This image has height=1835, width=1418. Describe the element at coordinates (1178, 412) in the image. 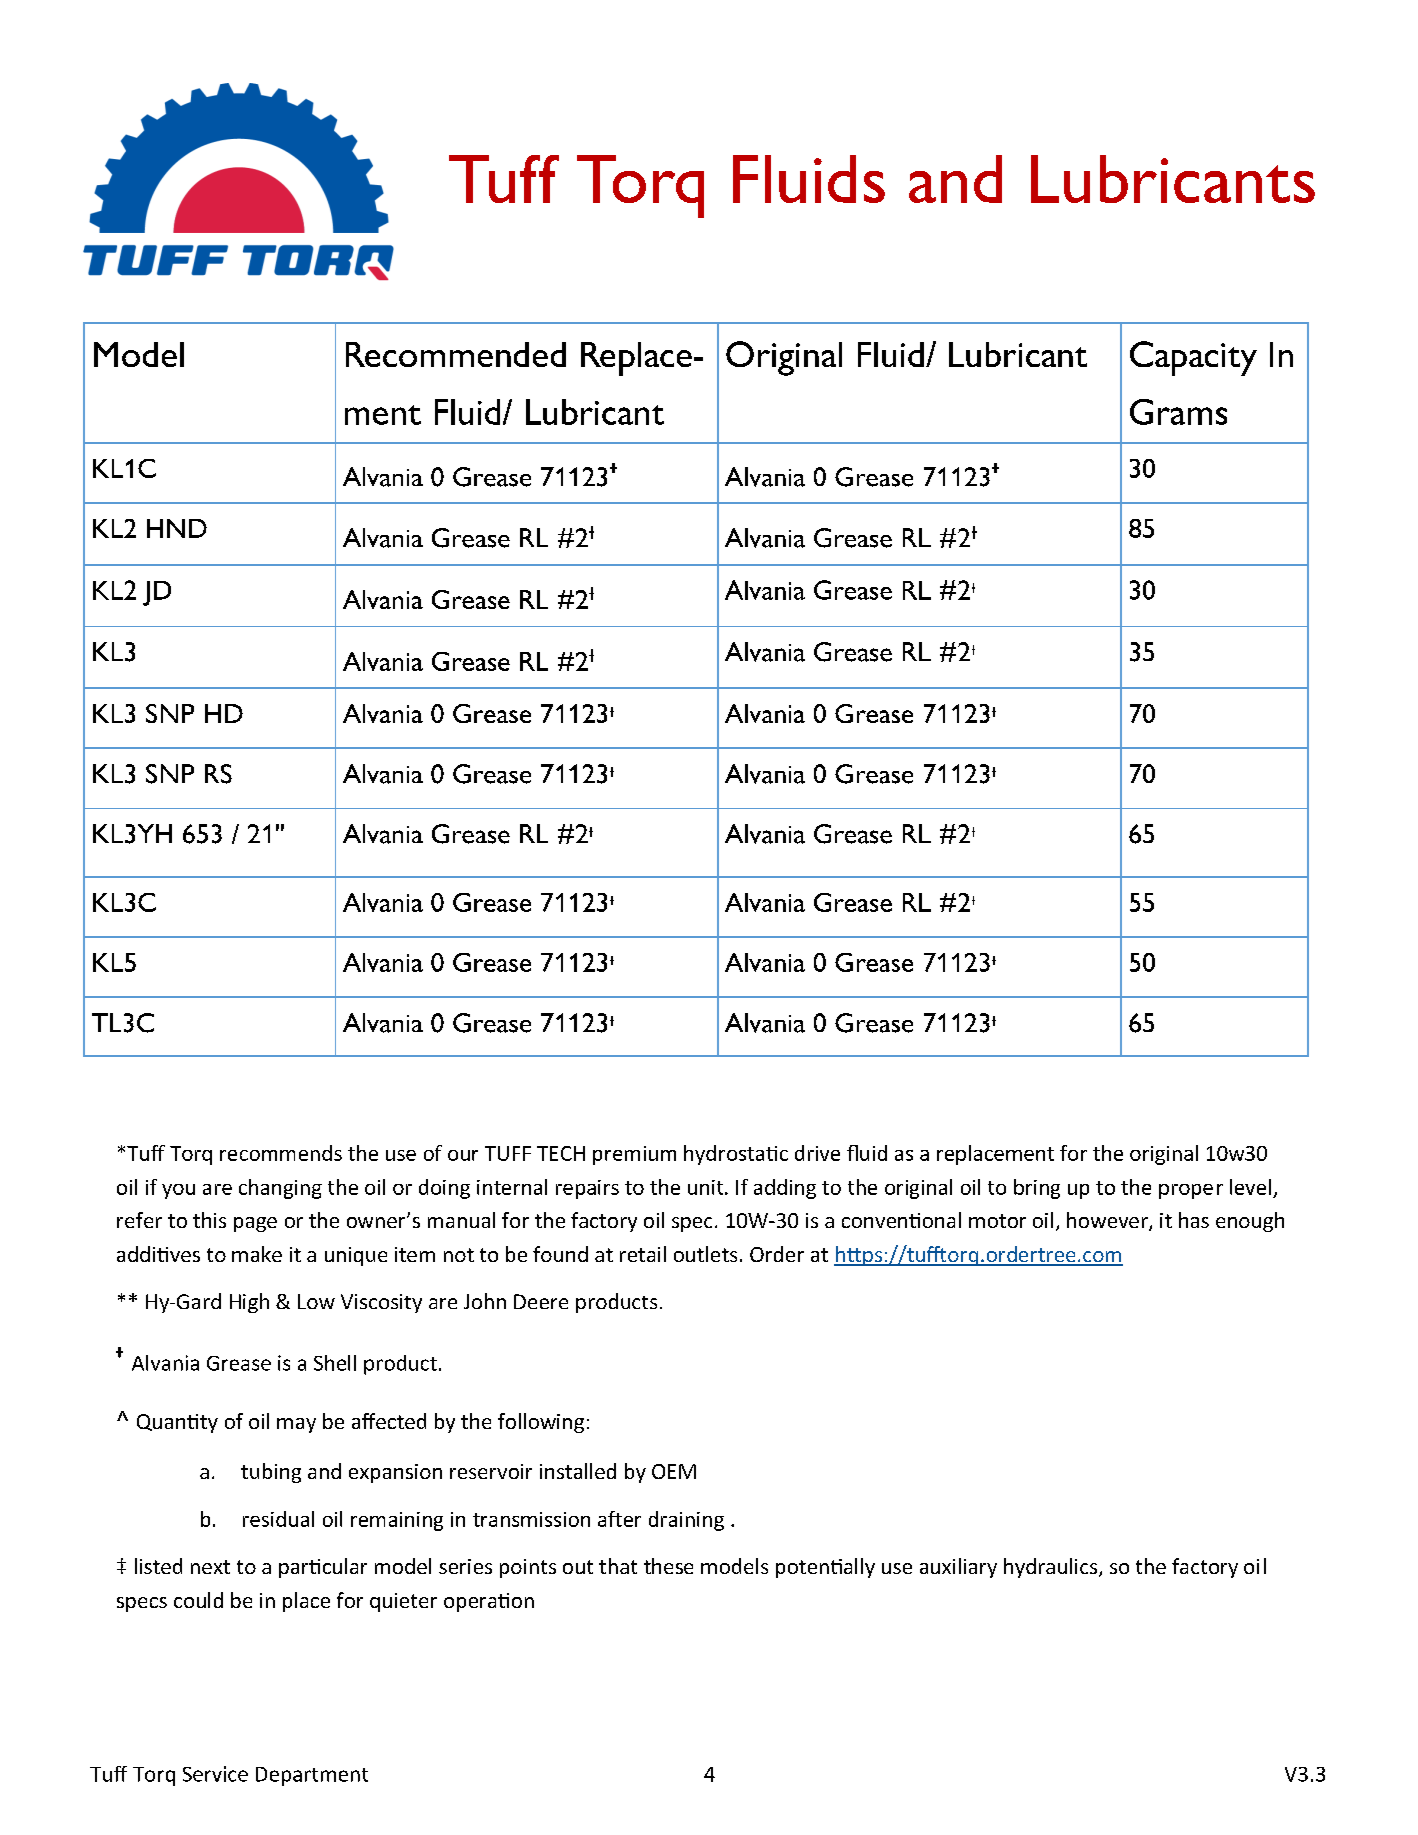

I see `Grams` at that location.
